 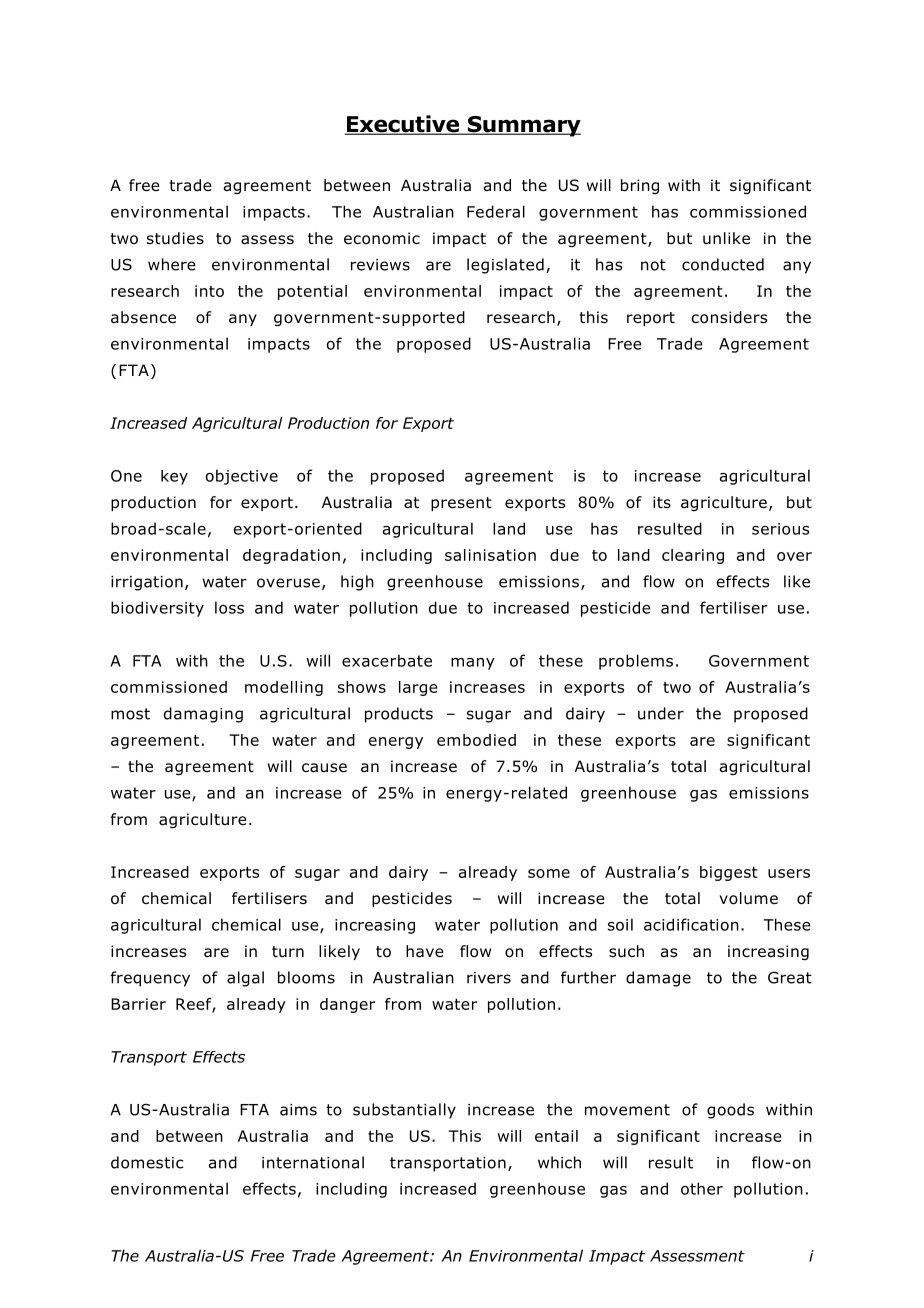 I want to click on studies, so click(x=175, y=238).
